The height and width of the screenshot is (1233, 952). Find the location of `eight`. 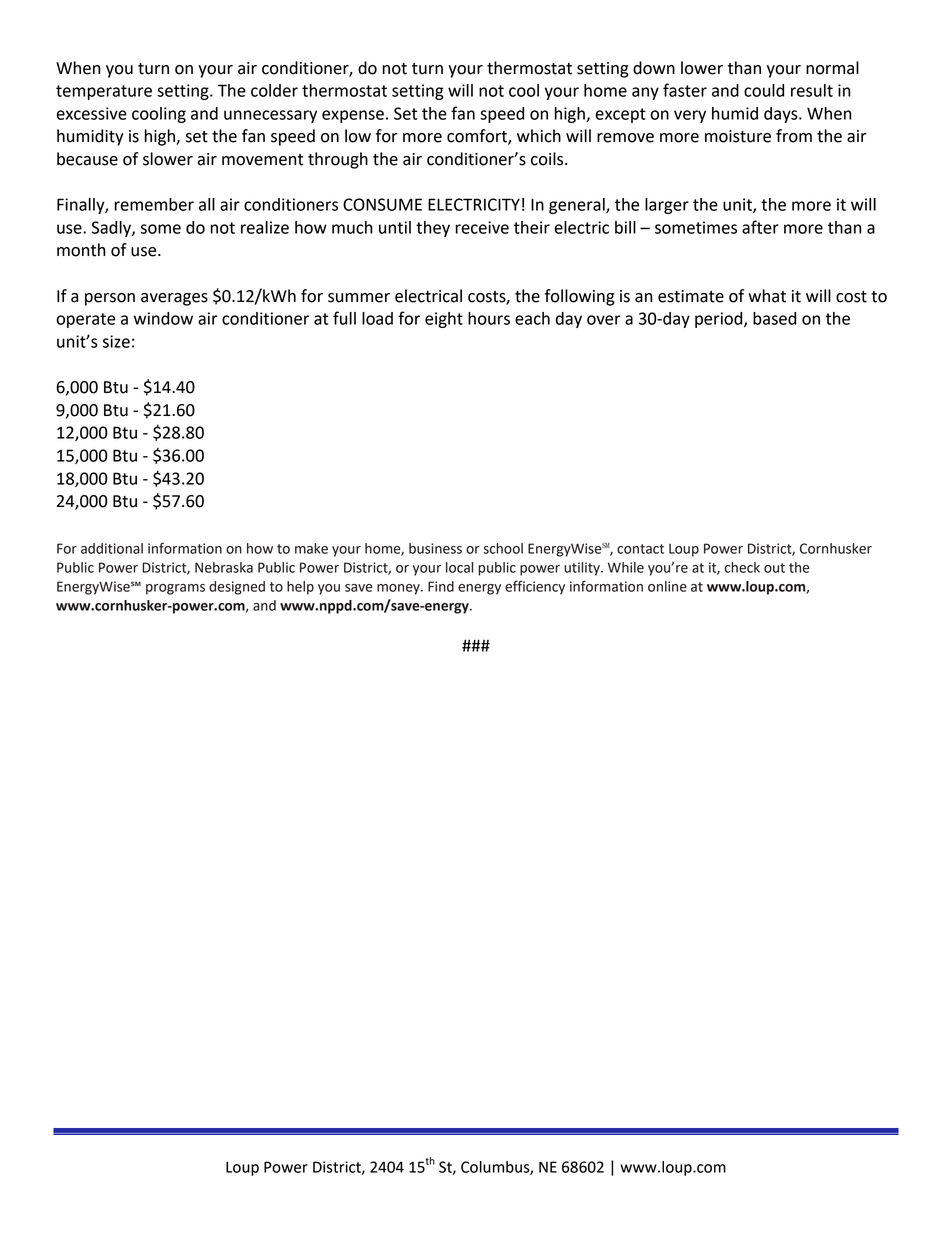

eight is located at coordinates (444, 320).
